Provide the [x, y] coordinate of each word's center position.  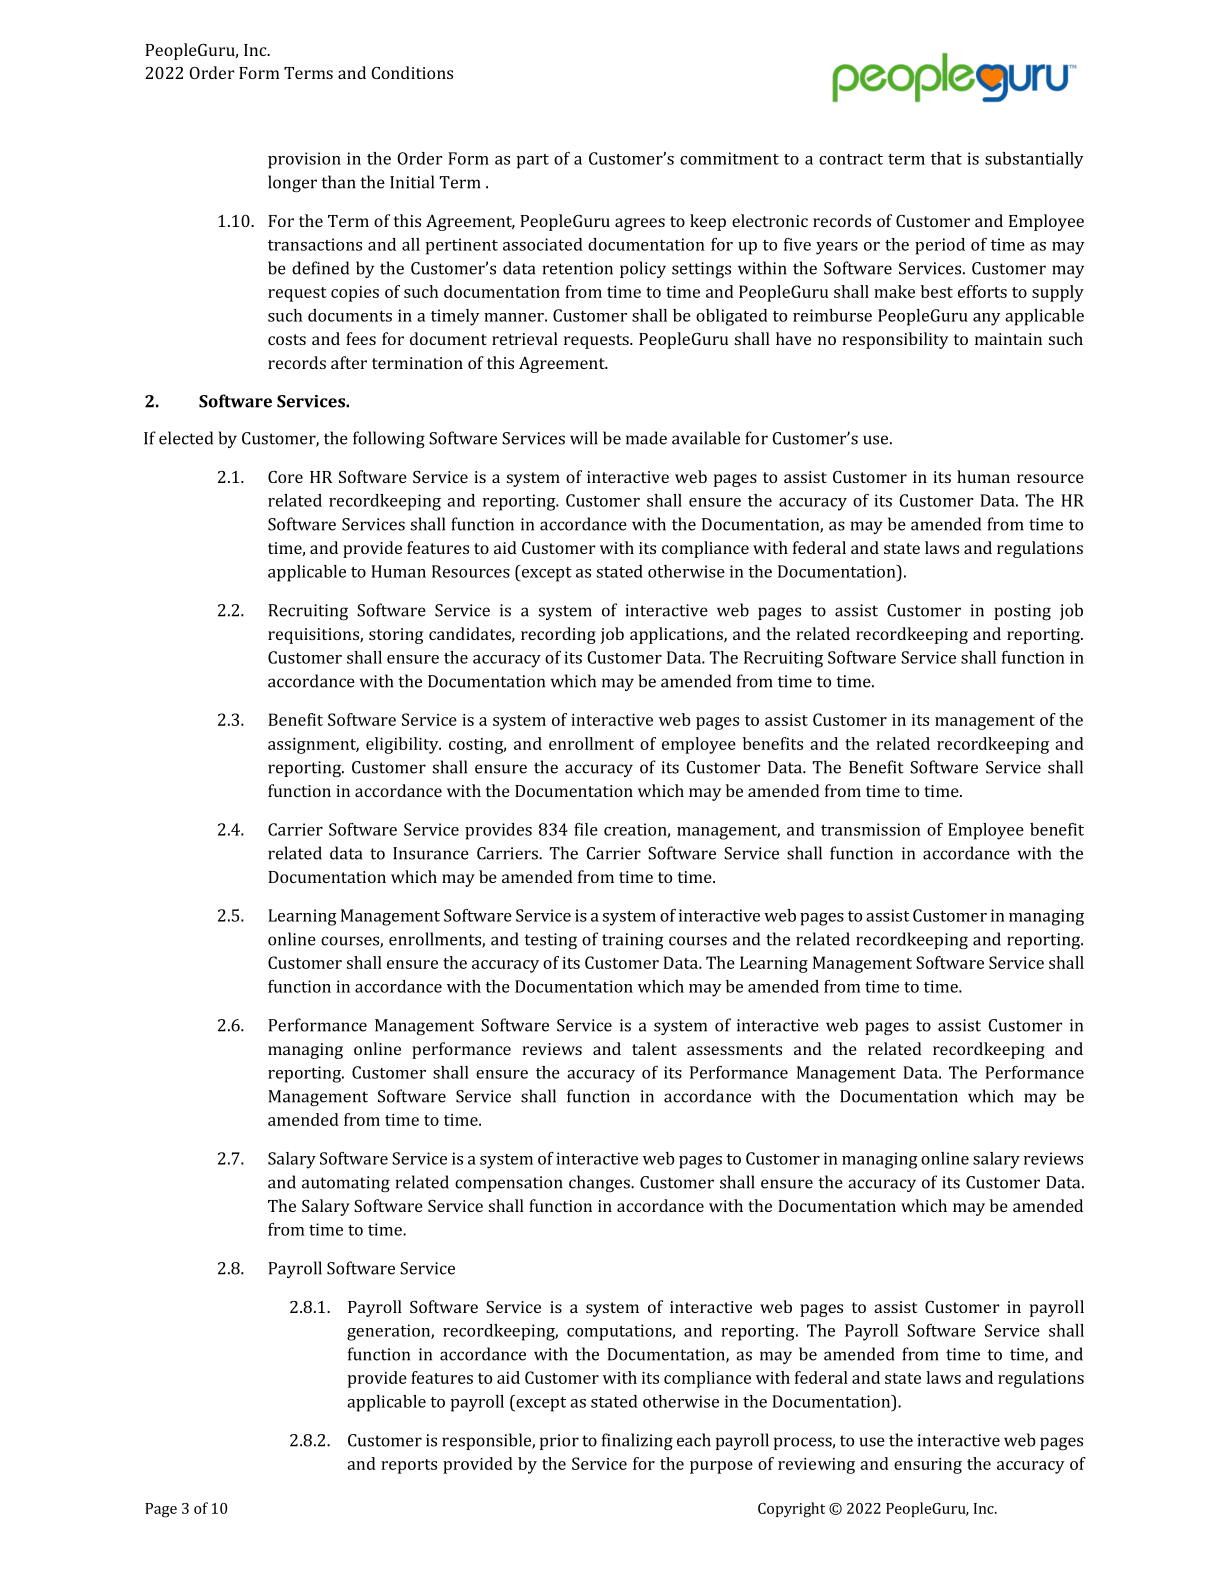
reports [409, 1466]
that [946, 158]
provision [304, 160]
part [533, 161]
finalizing [637, 1441]
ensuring [928, 1466]
